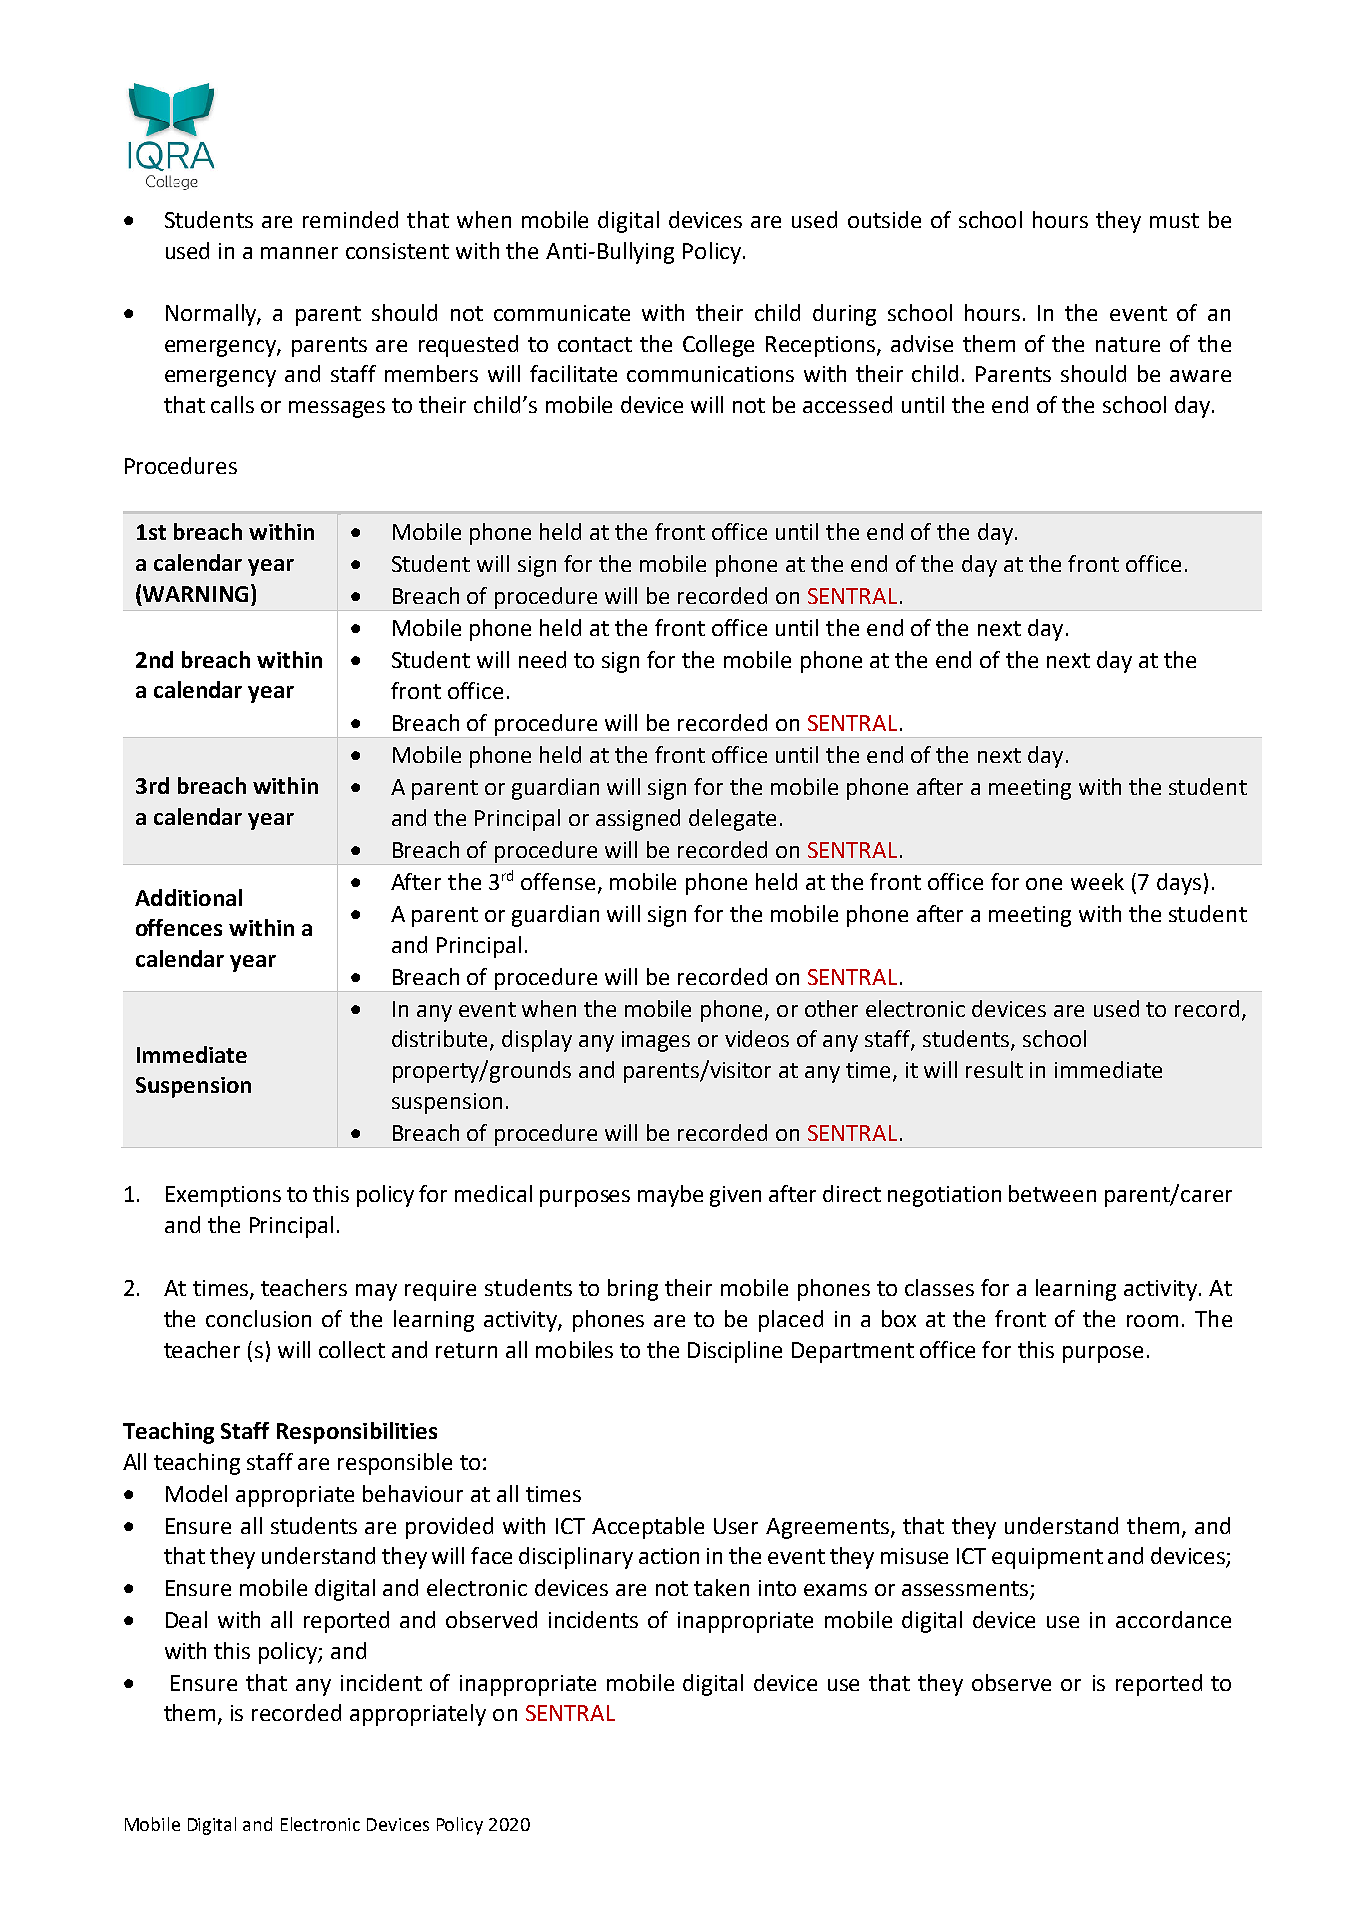 Image resolution: width=1355 pixels, height=1917 pixels. What do you see at coordinates (718, 346) in the document?
I see `College` at bounding box center [718, 346].
